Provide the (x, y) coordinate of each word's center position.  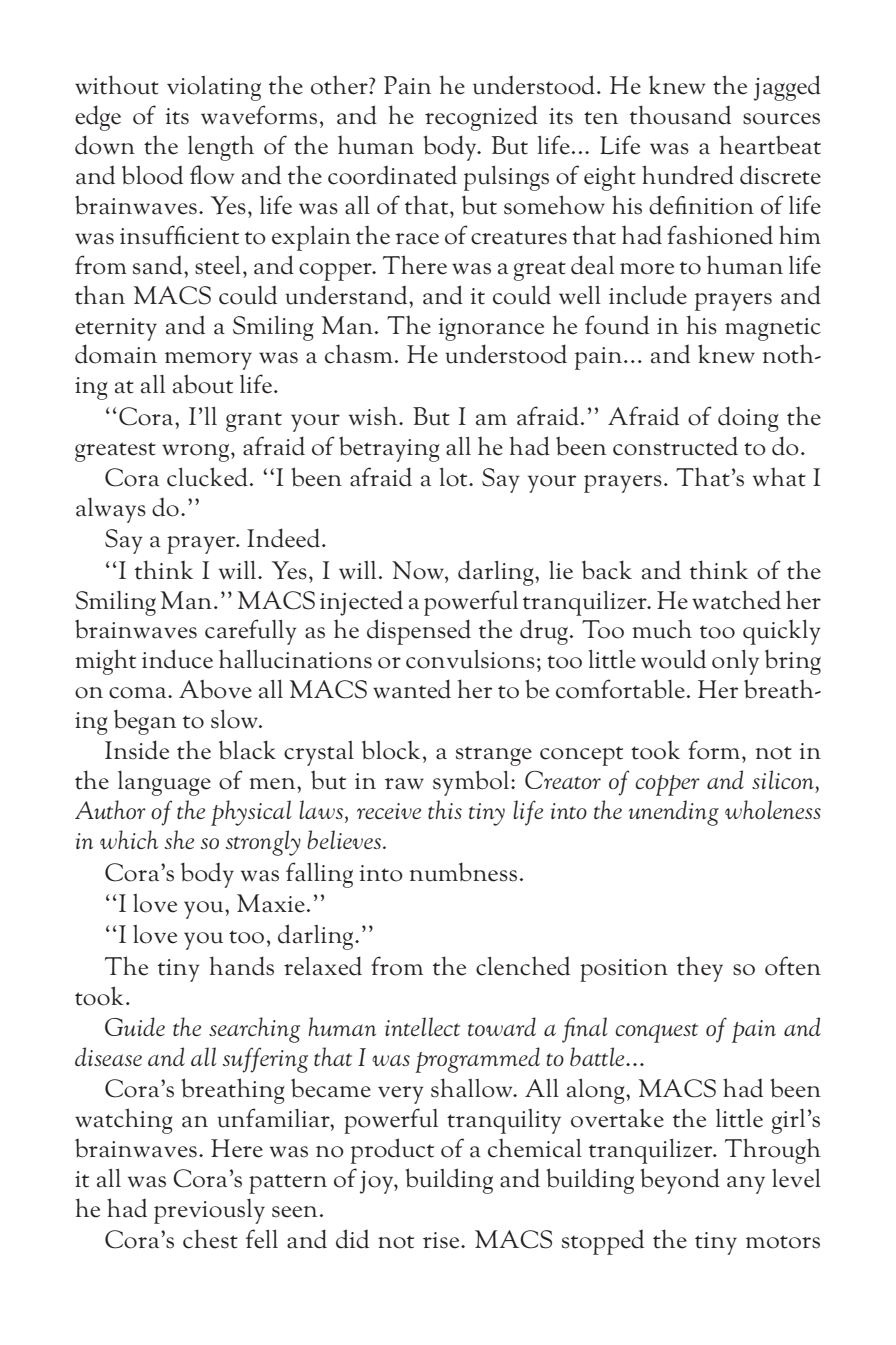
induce (177, 659)
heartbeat (770, 145)
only (735, 662)
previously (209, 1211)
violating (214, 88)
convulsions (470, 659)
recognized (481, 118)
